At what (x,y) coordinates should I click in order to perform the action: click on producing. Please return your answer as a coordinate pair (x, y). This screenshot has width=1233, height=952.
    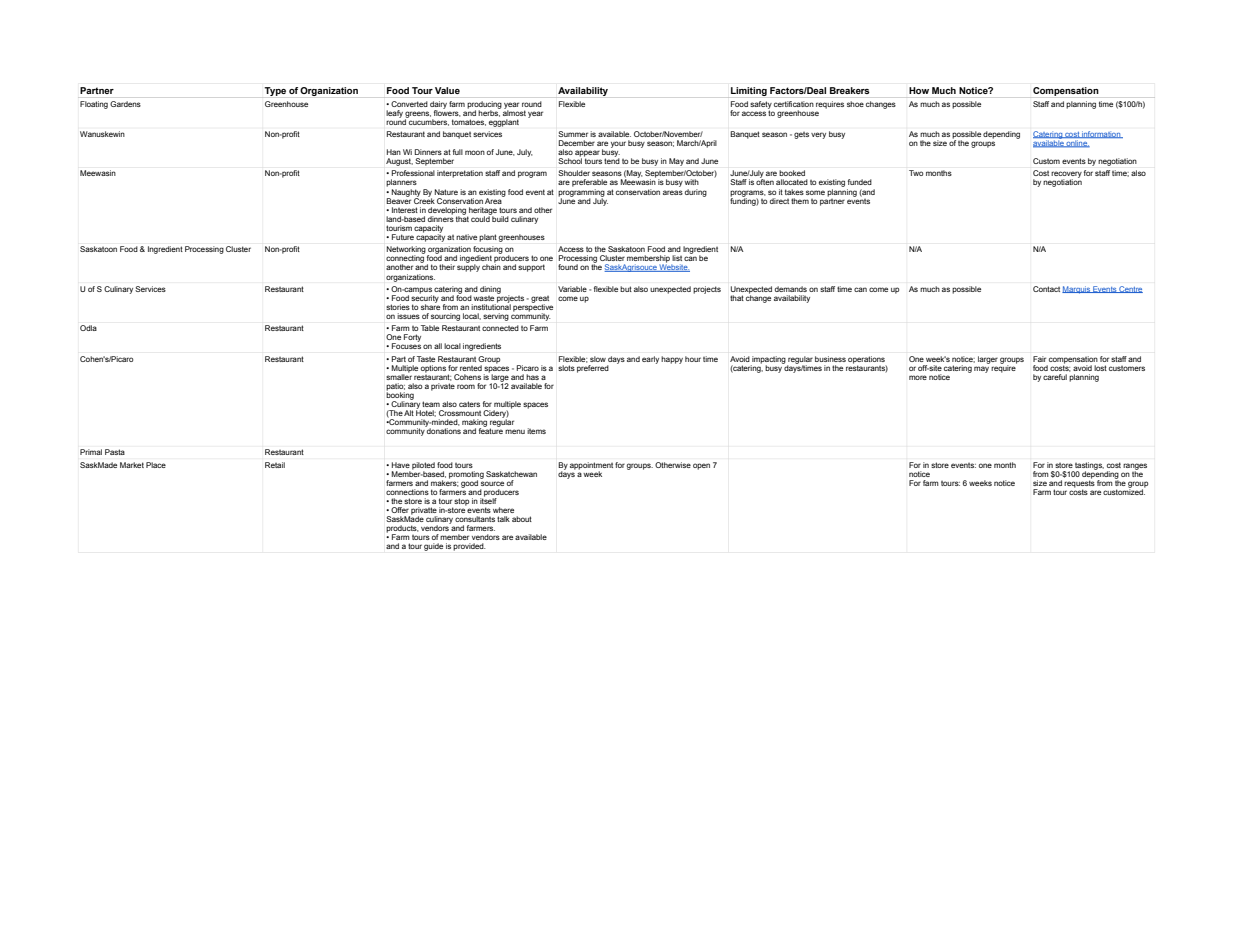
    Looking at the image, I should click on (484, 106).
